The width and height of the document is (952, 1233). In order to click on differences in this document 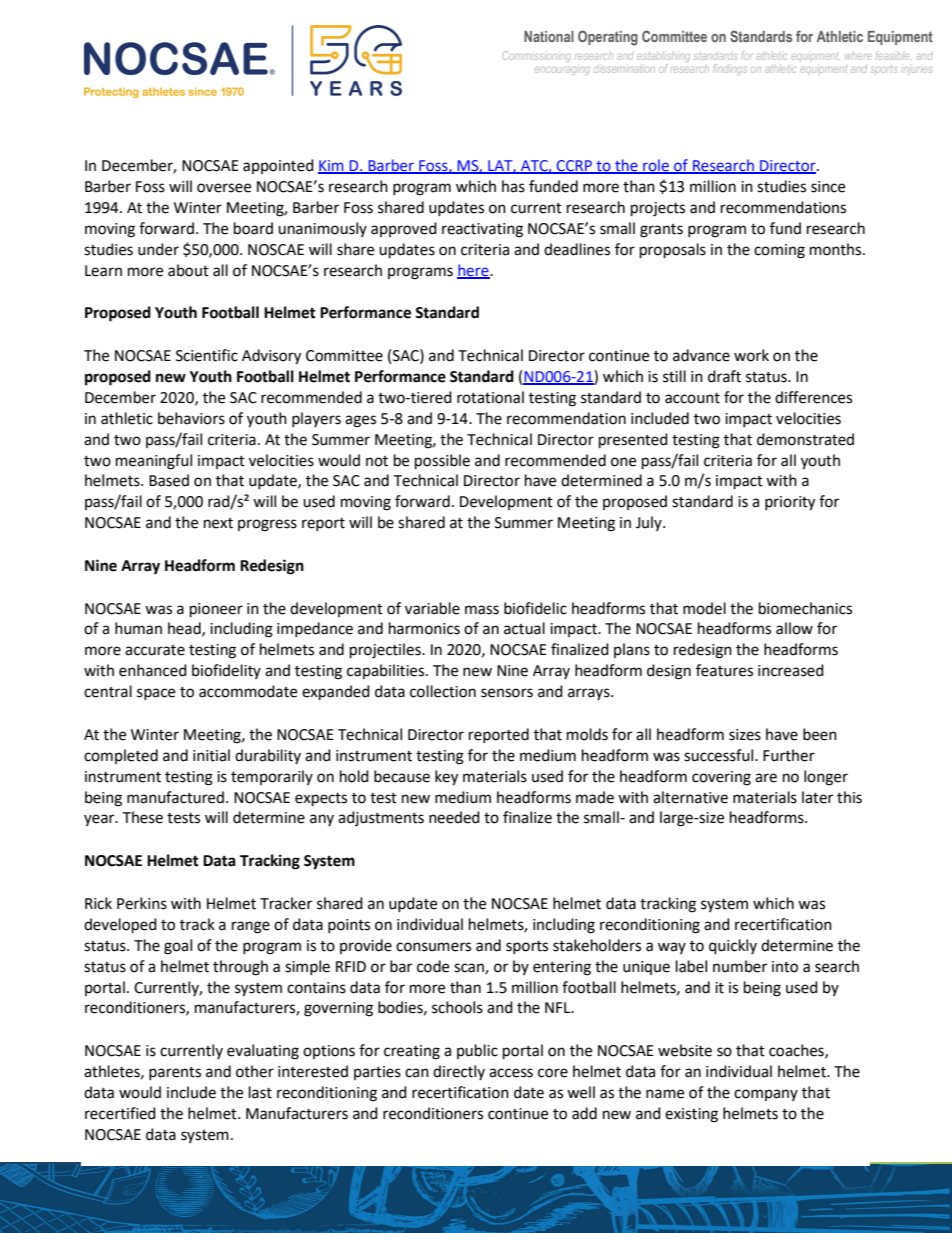, I will do `click(813, 397)`.
